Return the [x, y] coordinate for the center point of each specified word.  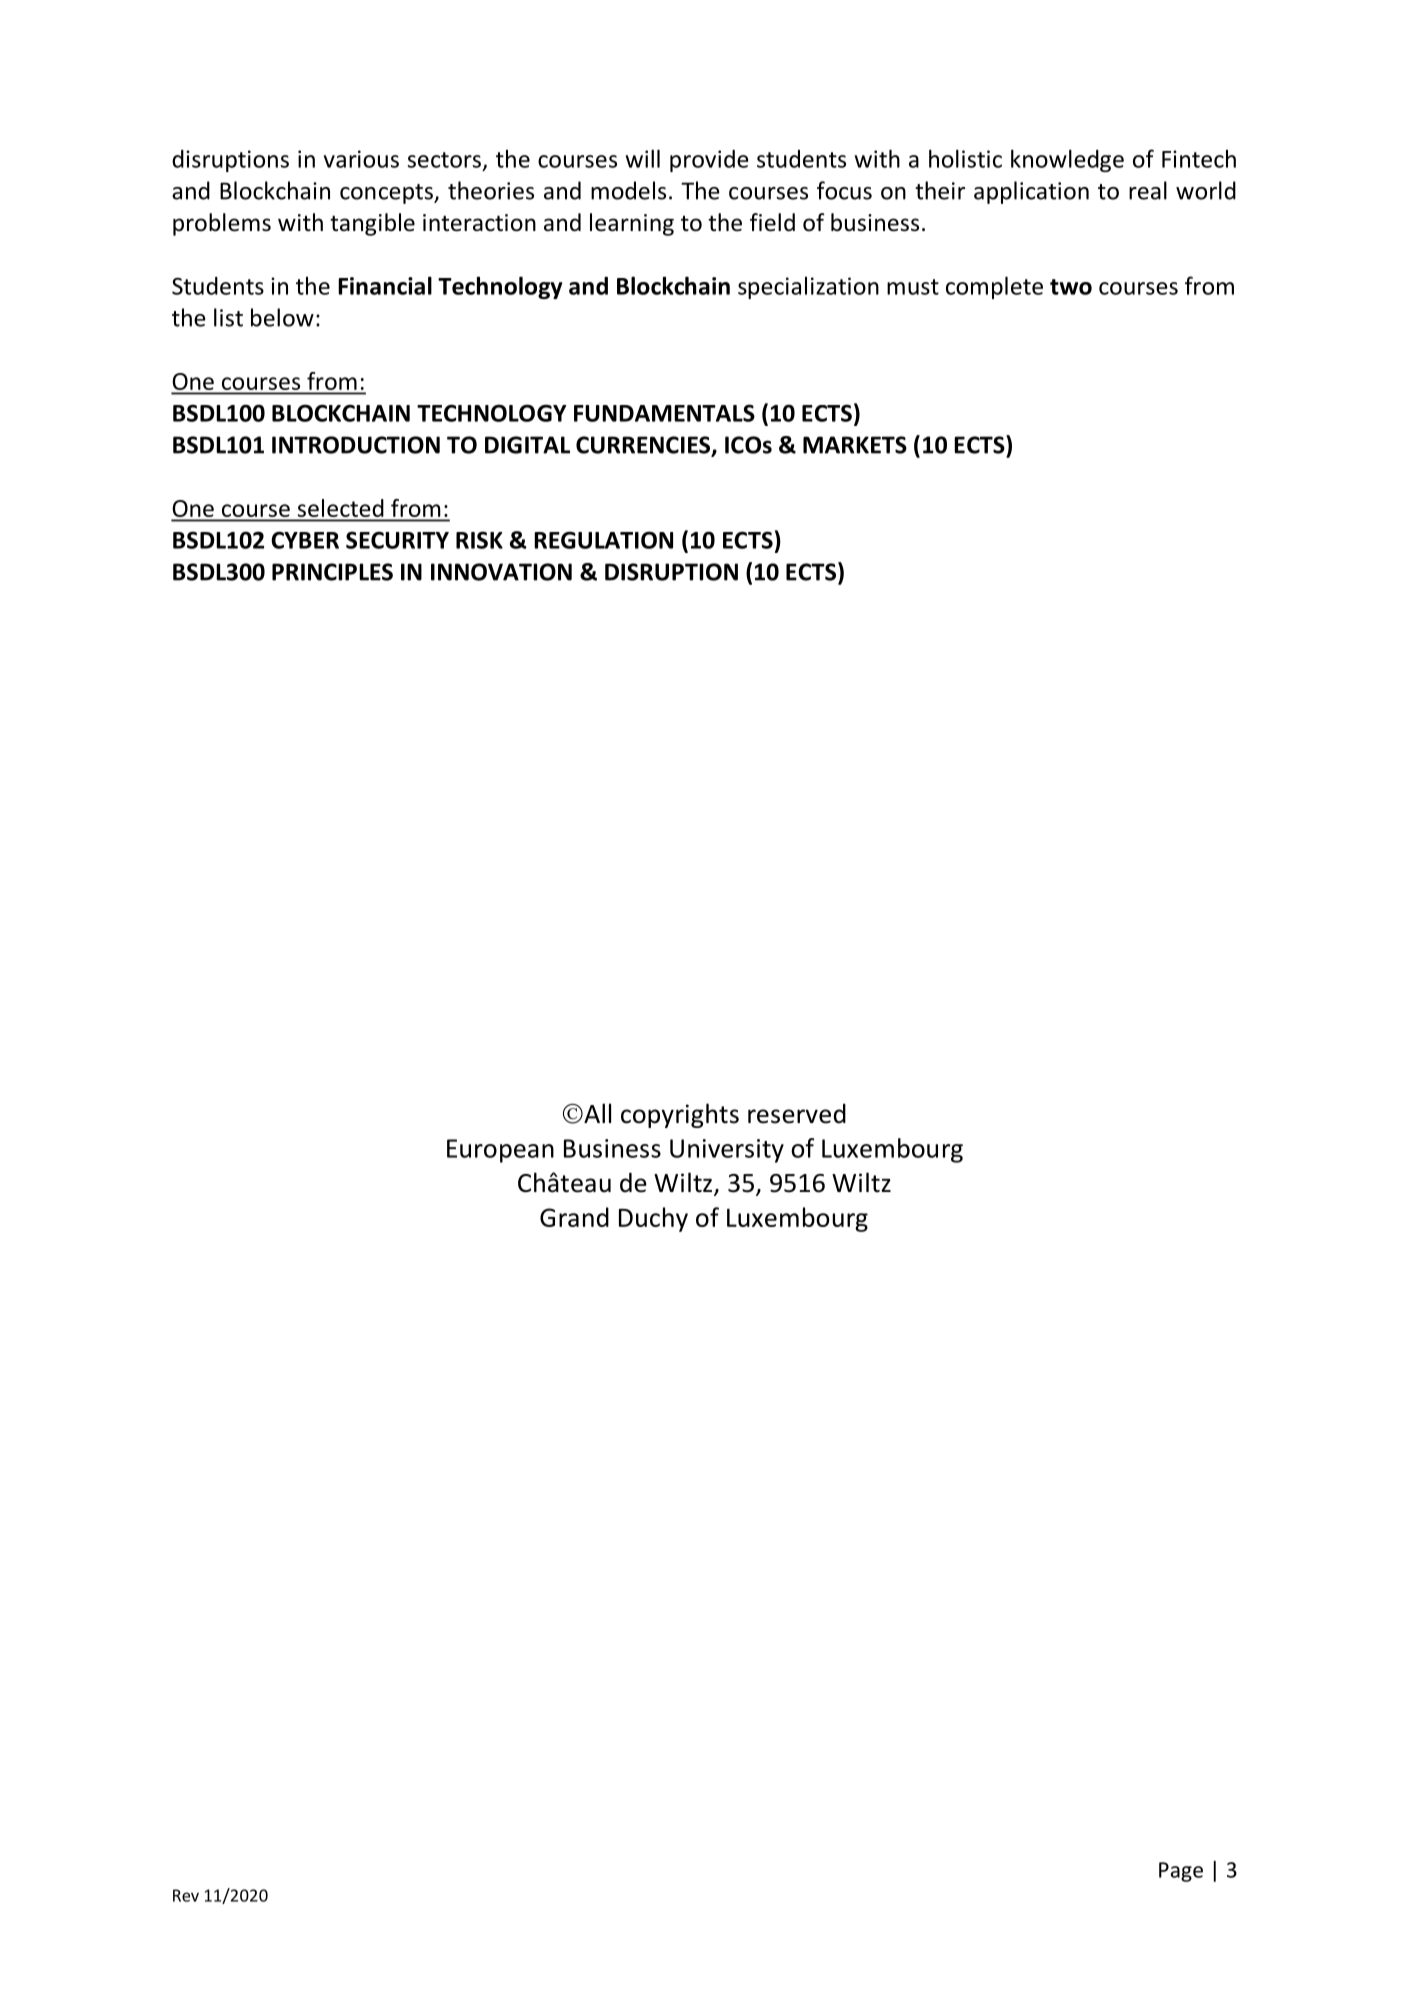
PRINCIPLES [332, 572]
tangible [372, 224]
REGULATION [603, 540]
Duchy [653, 1219]
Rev [186, 1895]
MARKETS [855, 445]
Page [1181, 1872]
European [500, 1151]
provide [709, 161]
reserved [797, 1114]
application [1031, 192]
